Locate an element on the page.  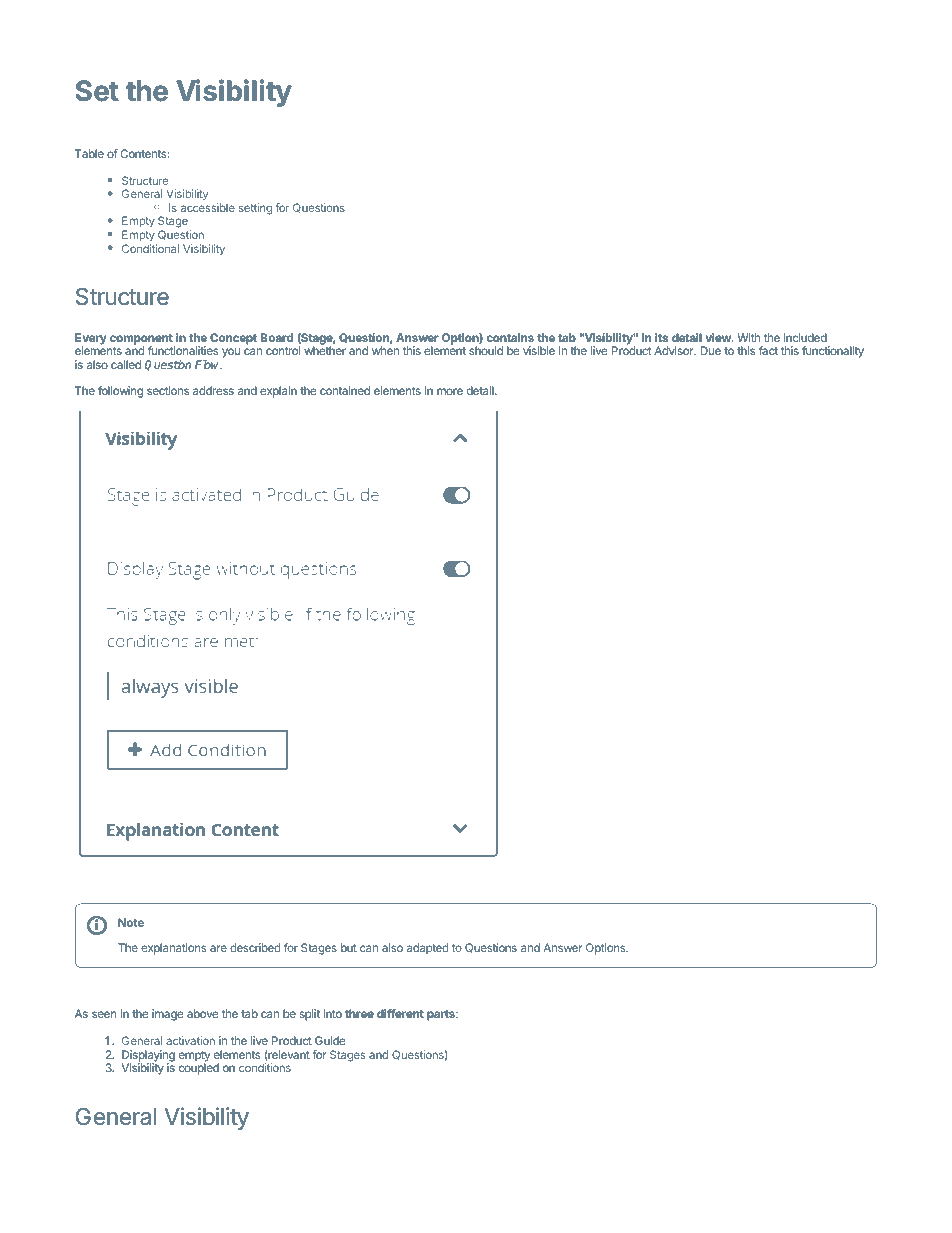
activation is located at coordinates (190, 1040).
